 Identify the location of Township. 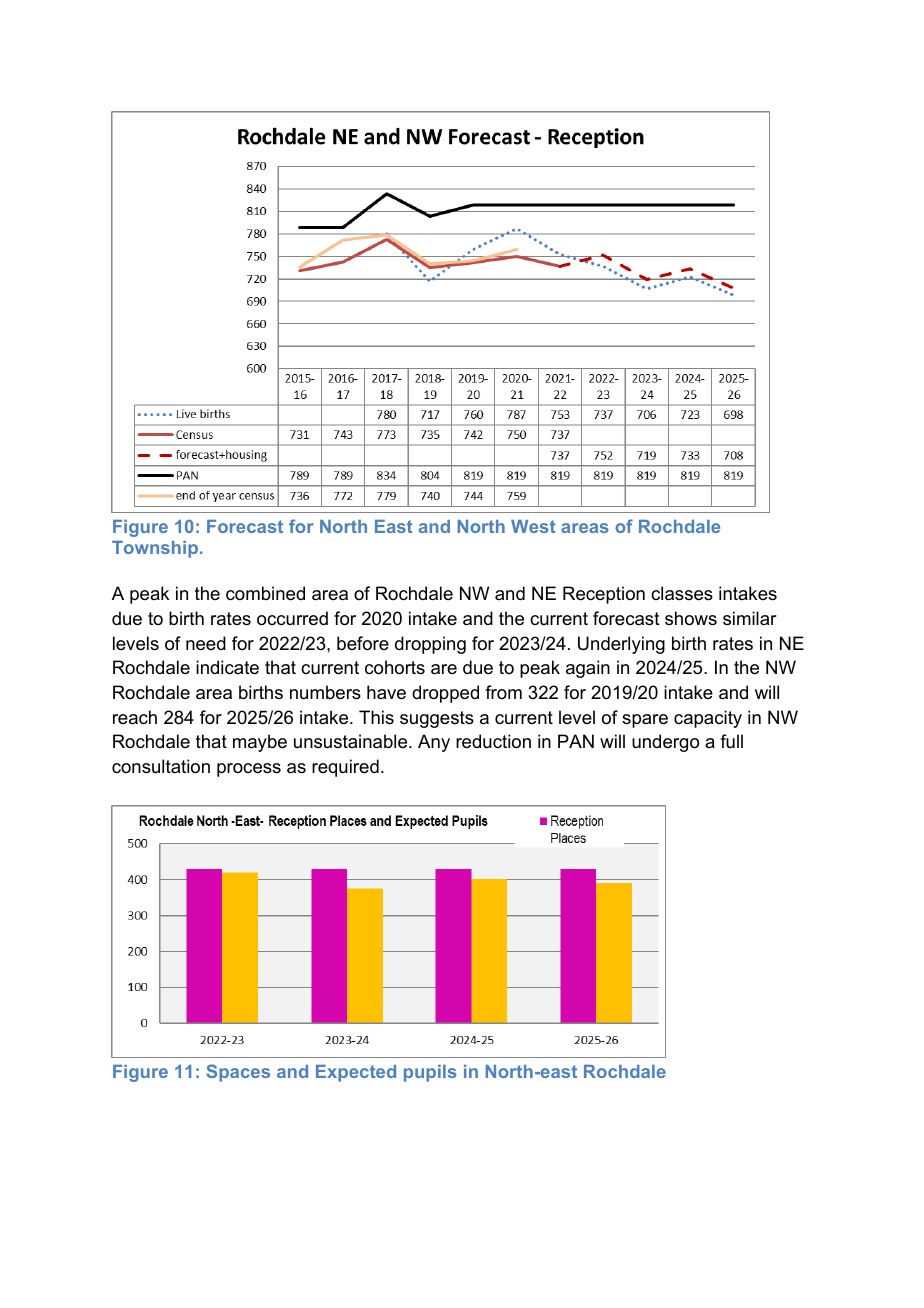
(155, 549).
